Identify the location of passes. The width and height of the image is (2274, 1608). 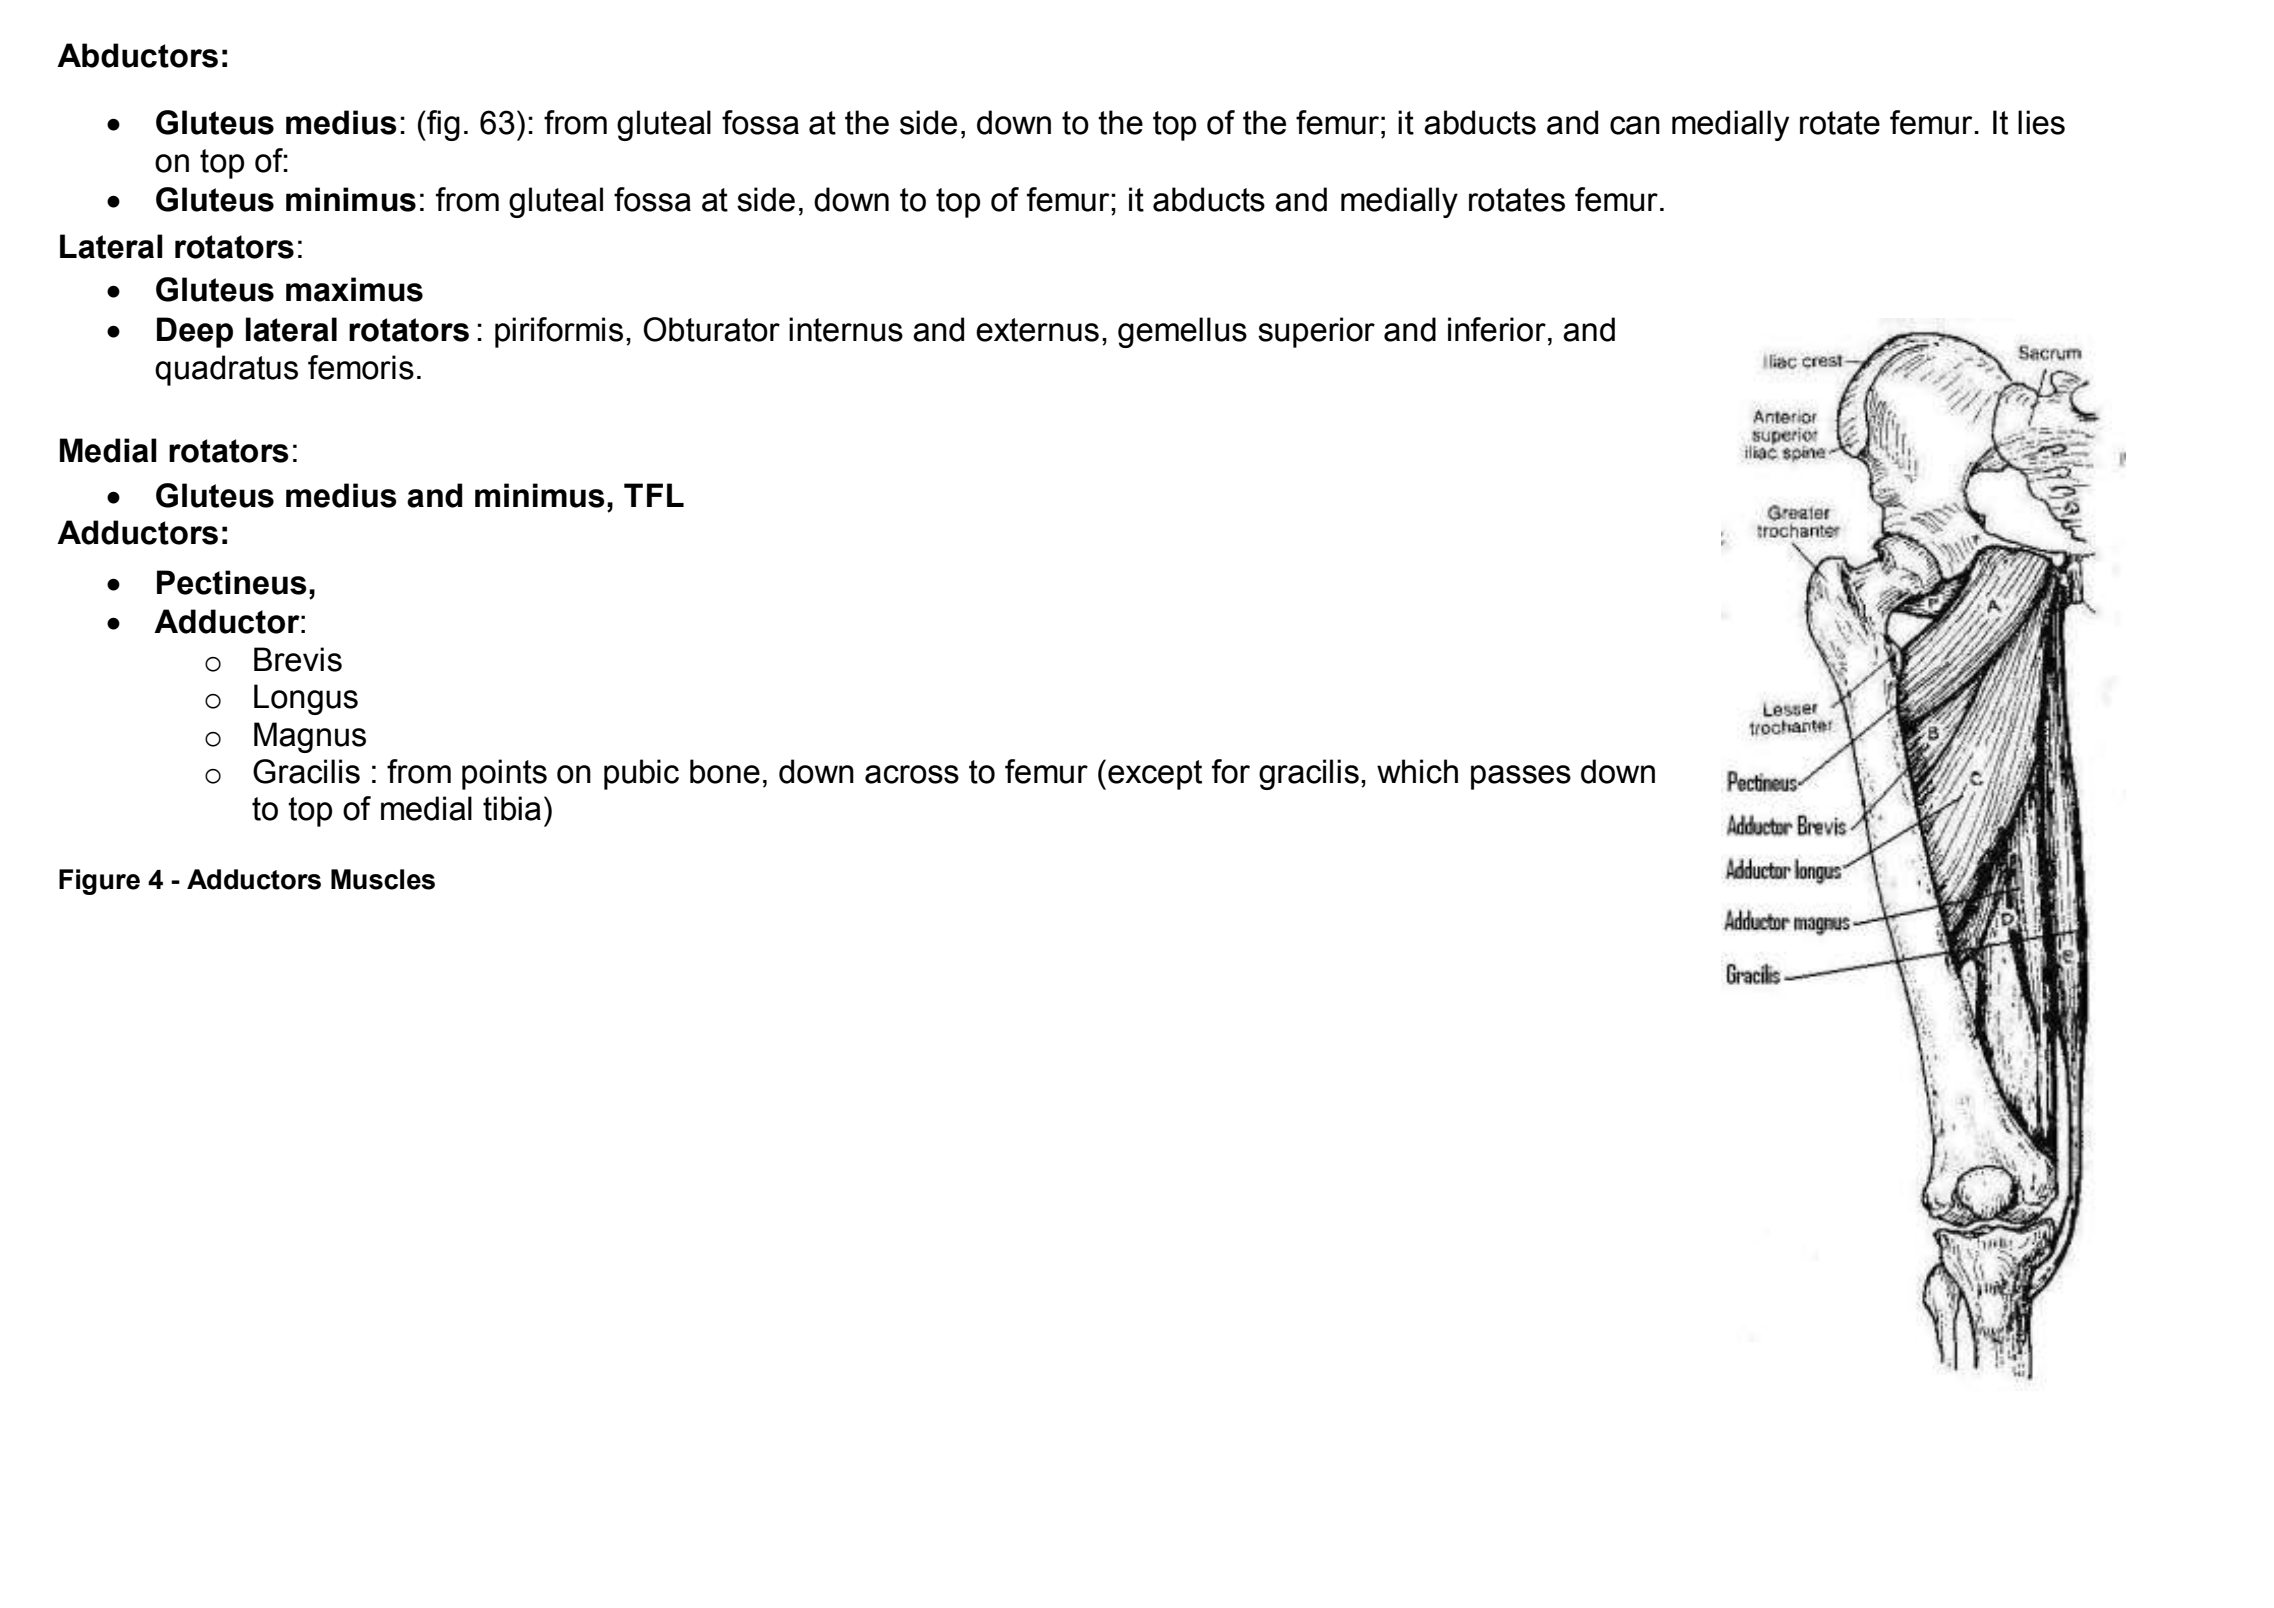
(1521, 777).
